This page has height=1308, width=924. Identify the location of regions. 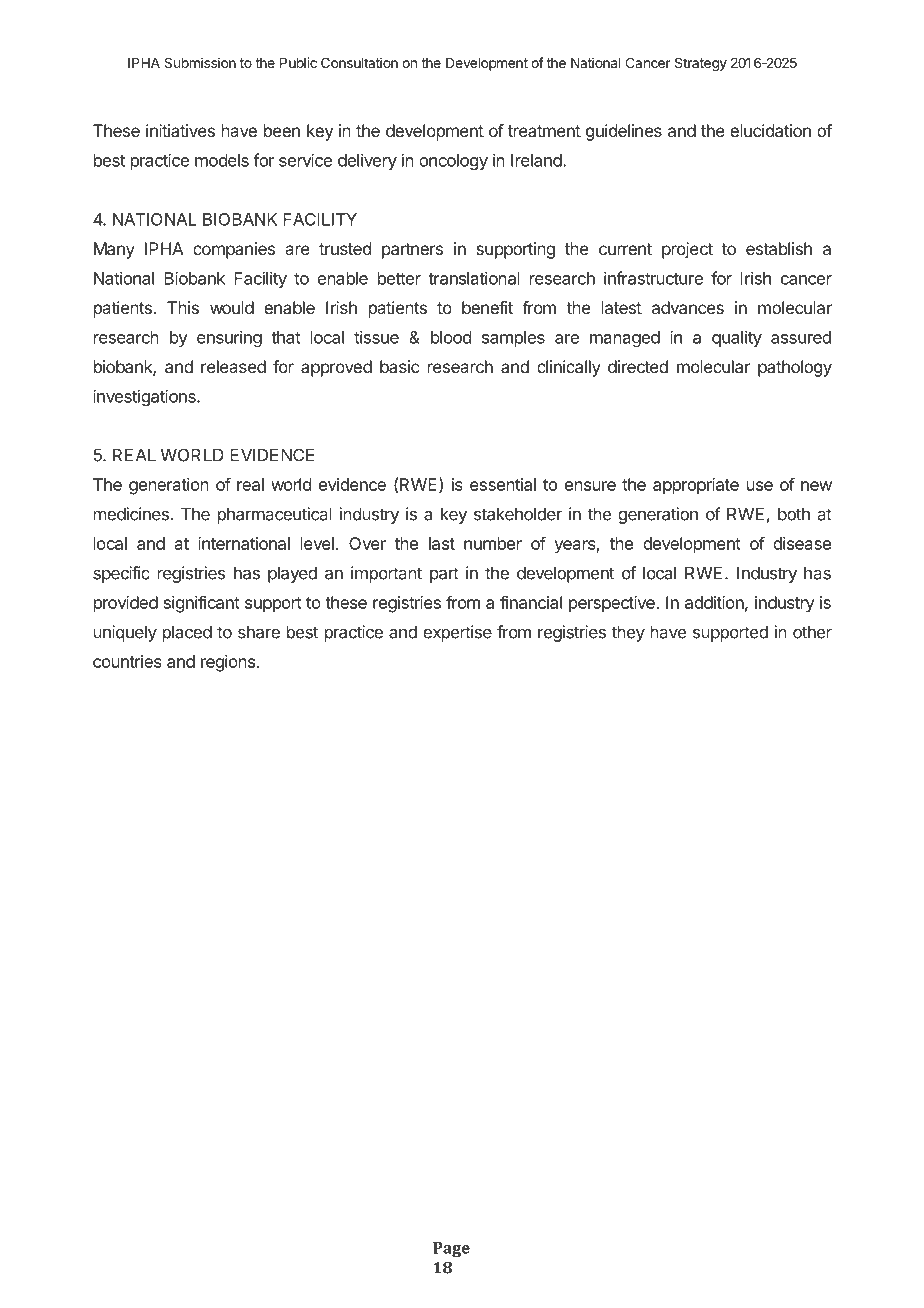
(228, 663).
